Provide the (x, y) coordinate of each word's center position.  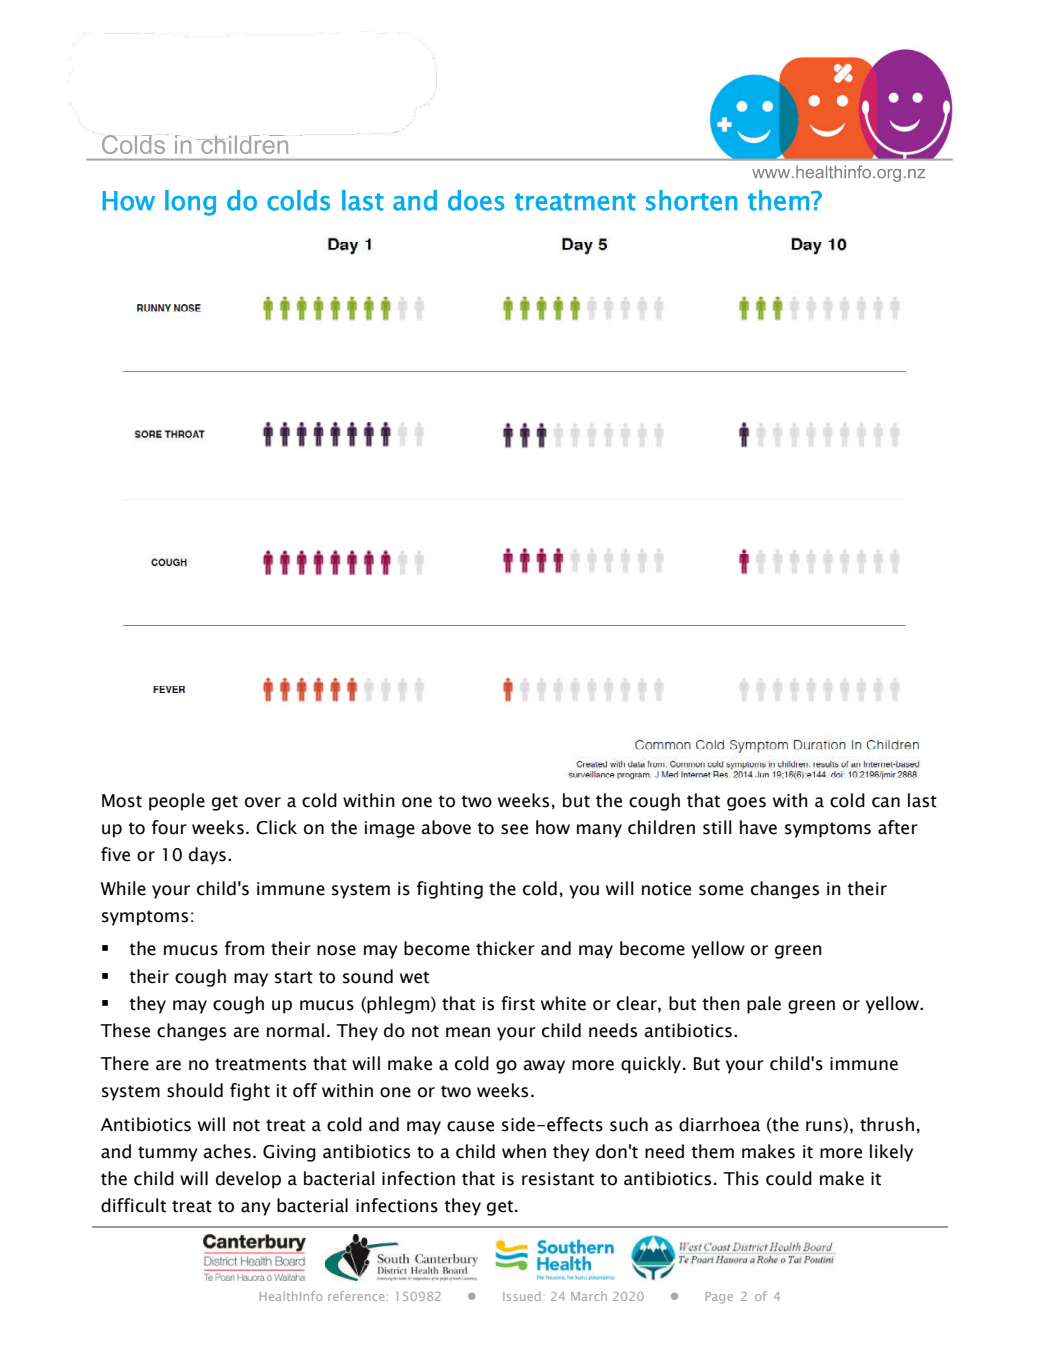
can (886, 802)
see (514, 829)
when (524, 1151)
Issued (522, 1296)
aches (227, 1151)
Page (719, 1298)
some (721, 890)
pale (764, 1005)
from (244, 948)
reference (356, 1296)
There (124, 1063)
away (544, 1067)
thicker (505, 948)
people (177, 802)
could (789, 1178)
